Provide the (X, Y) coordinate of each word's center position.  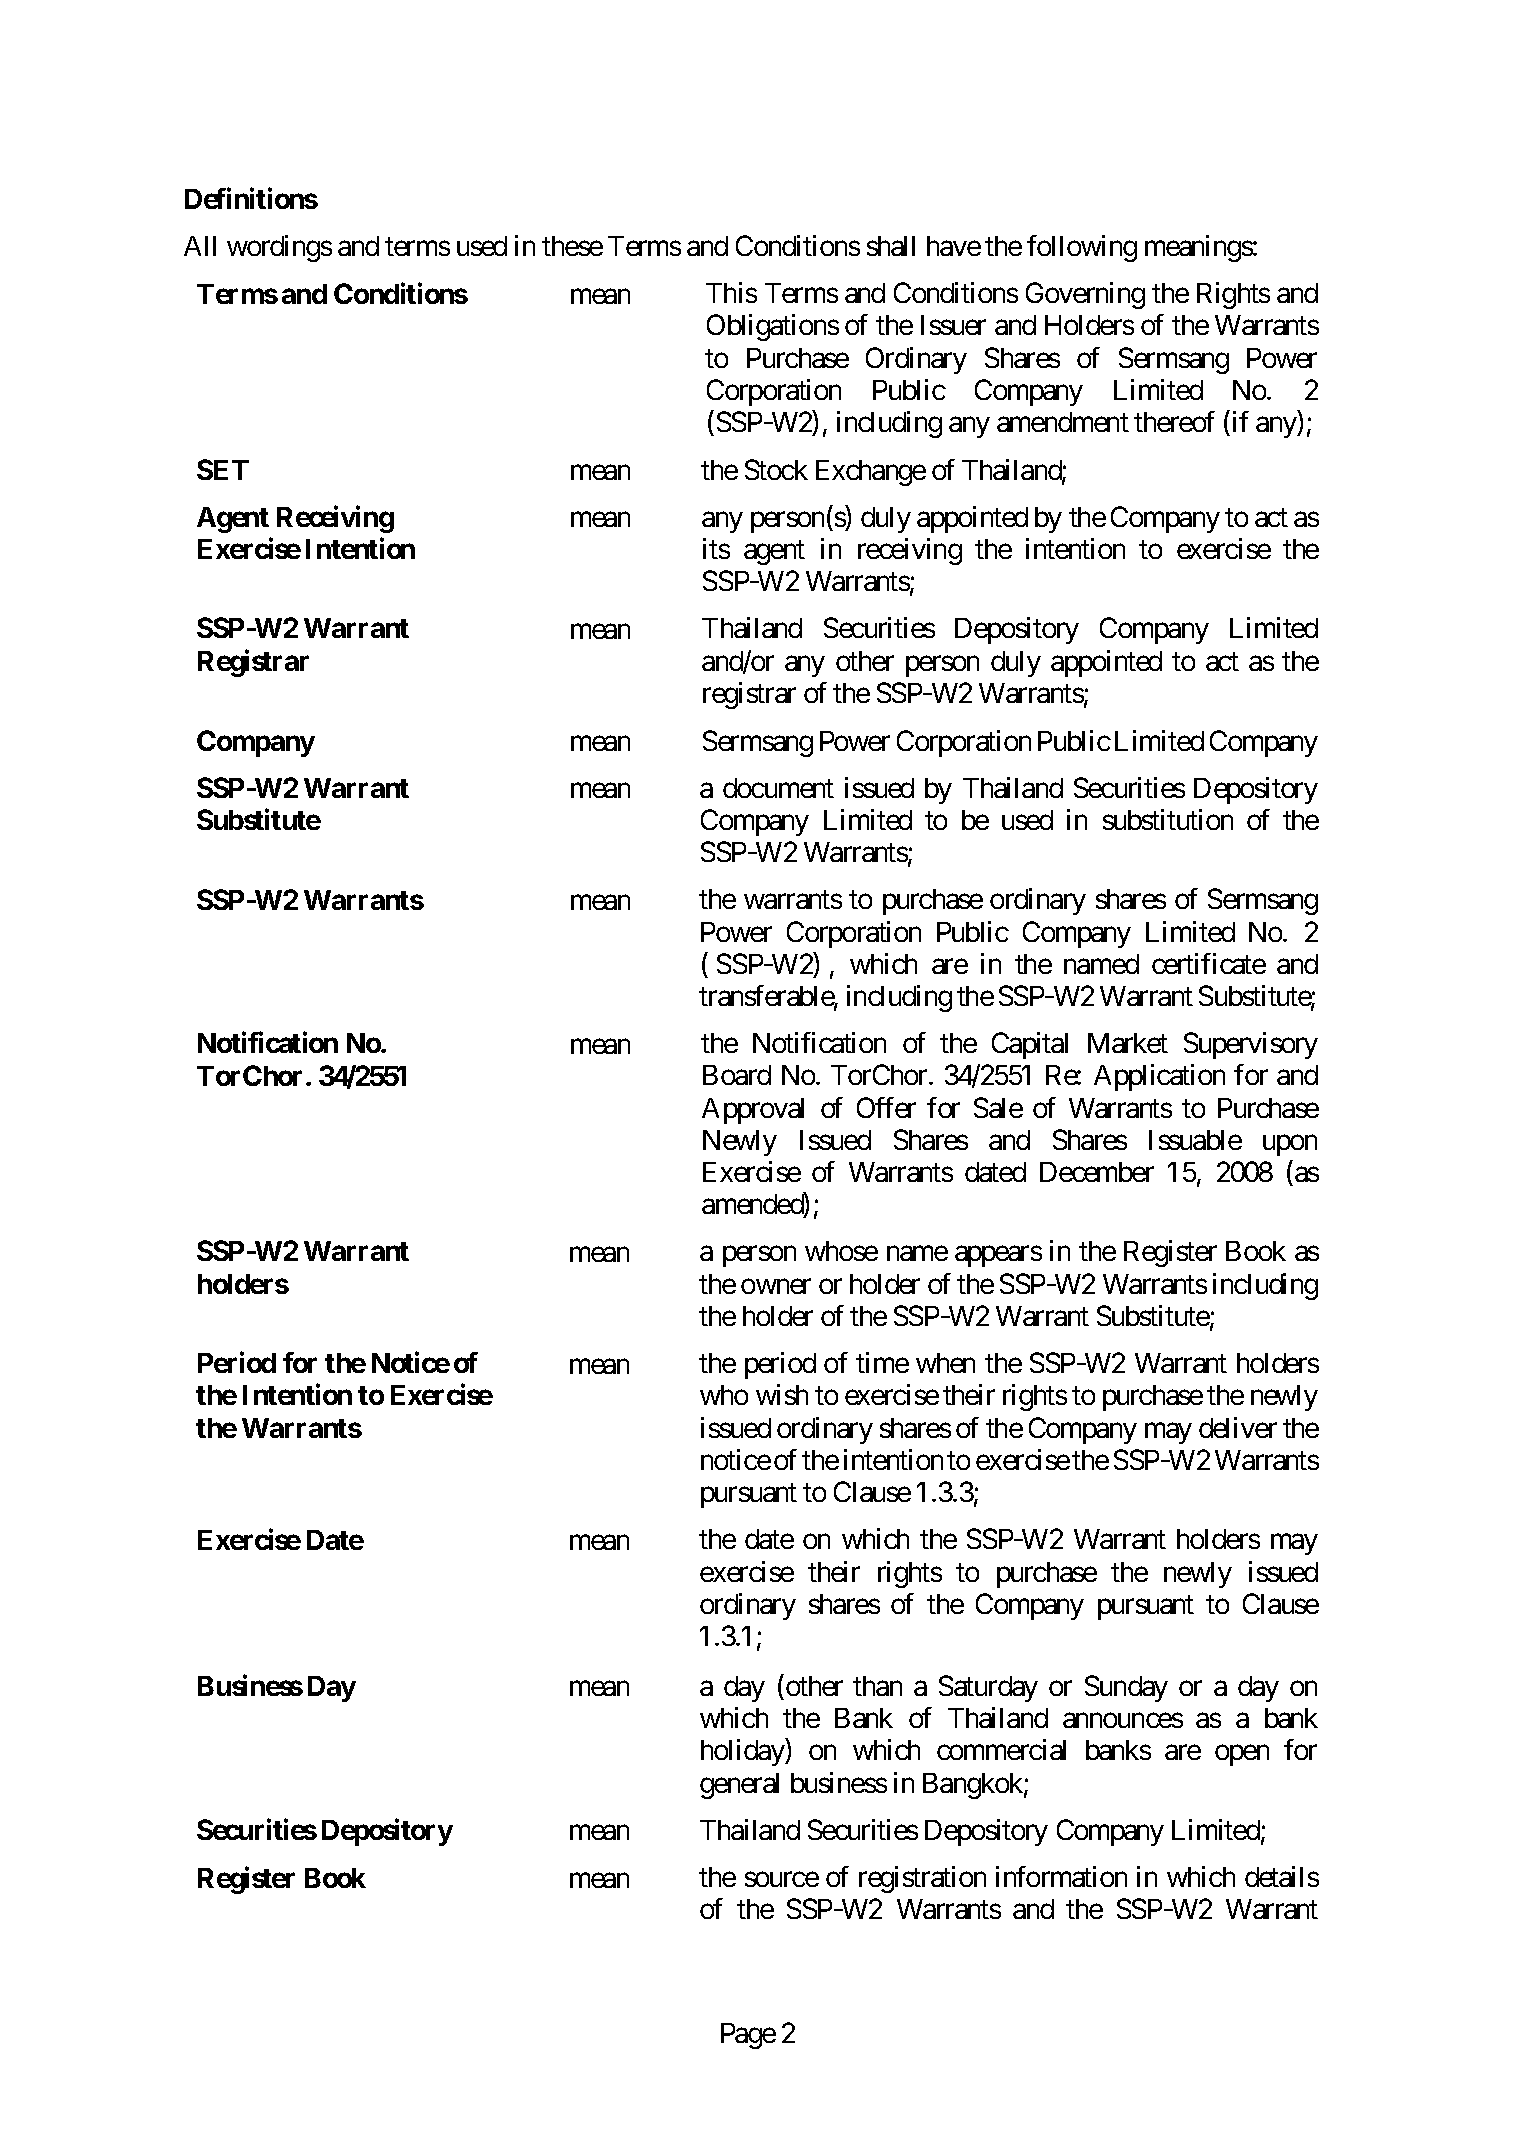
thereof (1174, 421)
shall (891, 246)
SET (223, 469)
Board (737, 1075)
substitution (1168, 819)
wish (782, 1394)
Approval (753, 1111)
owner (776, 1286)
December (1097, 1172)
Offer (886, 1107)
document (778, 788)
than (877, 1686)
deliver (1238, 1427)
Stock (776, 469)
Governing (1085, 295)
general (739, 1786)
